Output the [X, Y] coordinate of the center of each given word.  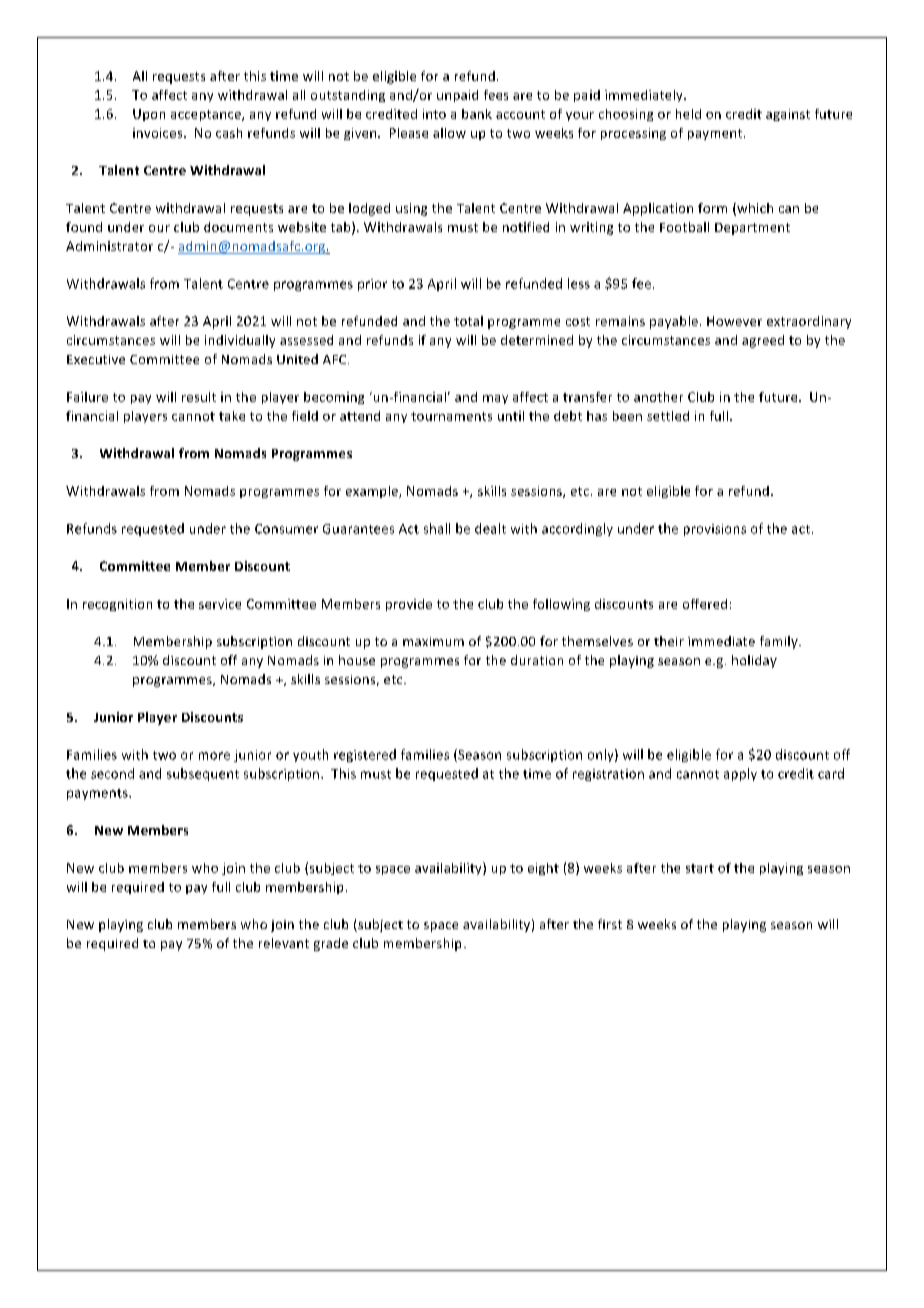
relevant [284, 943]
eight [543, 869]
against [788, 115]
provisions [715, 530]
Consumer [286, 529]
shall [437, 528]
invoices [159, 133]
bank [477, 114]
